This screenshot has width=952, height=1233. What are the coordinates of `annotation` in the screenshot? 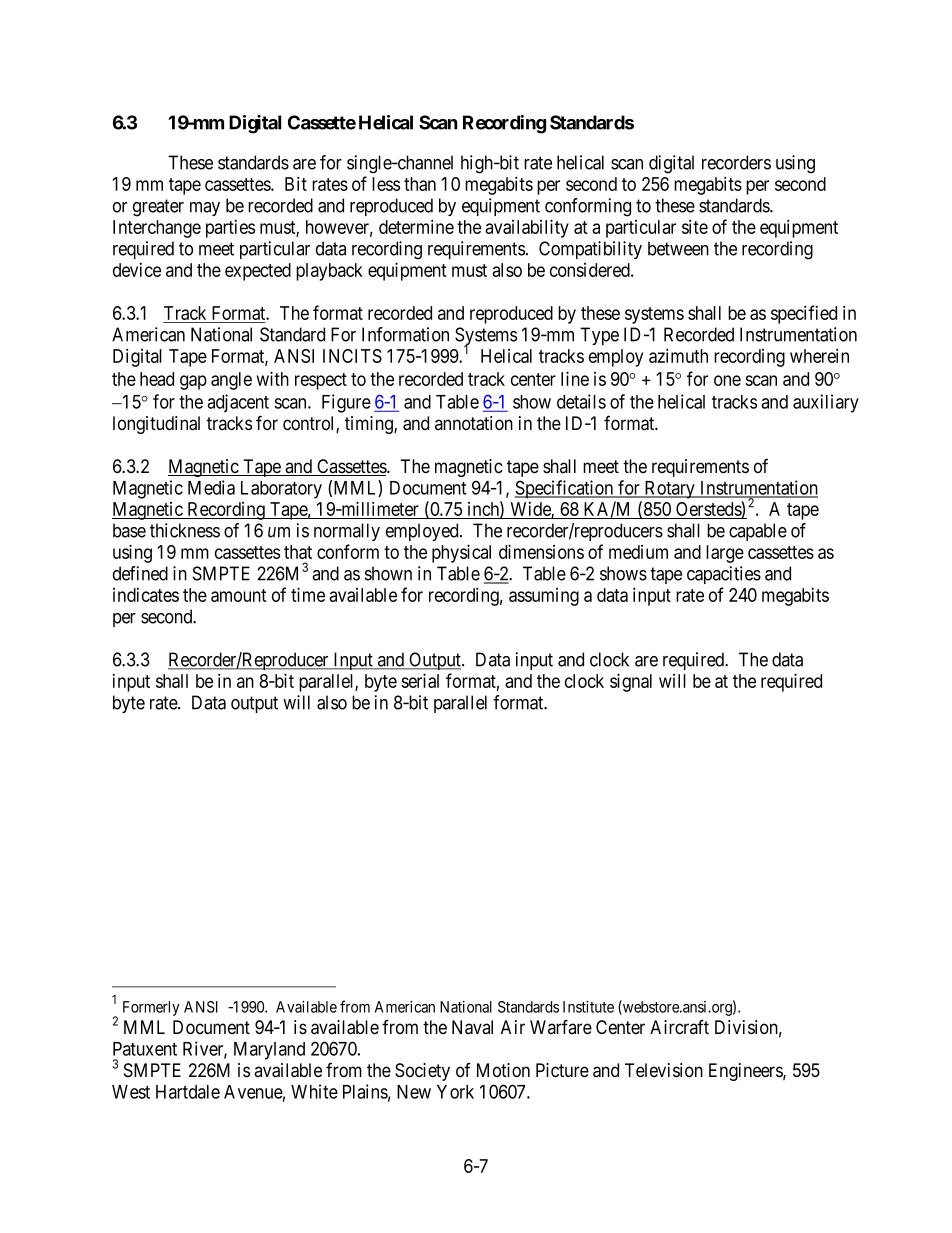 It's located at (474, 423).
